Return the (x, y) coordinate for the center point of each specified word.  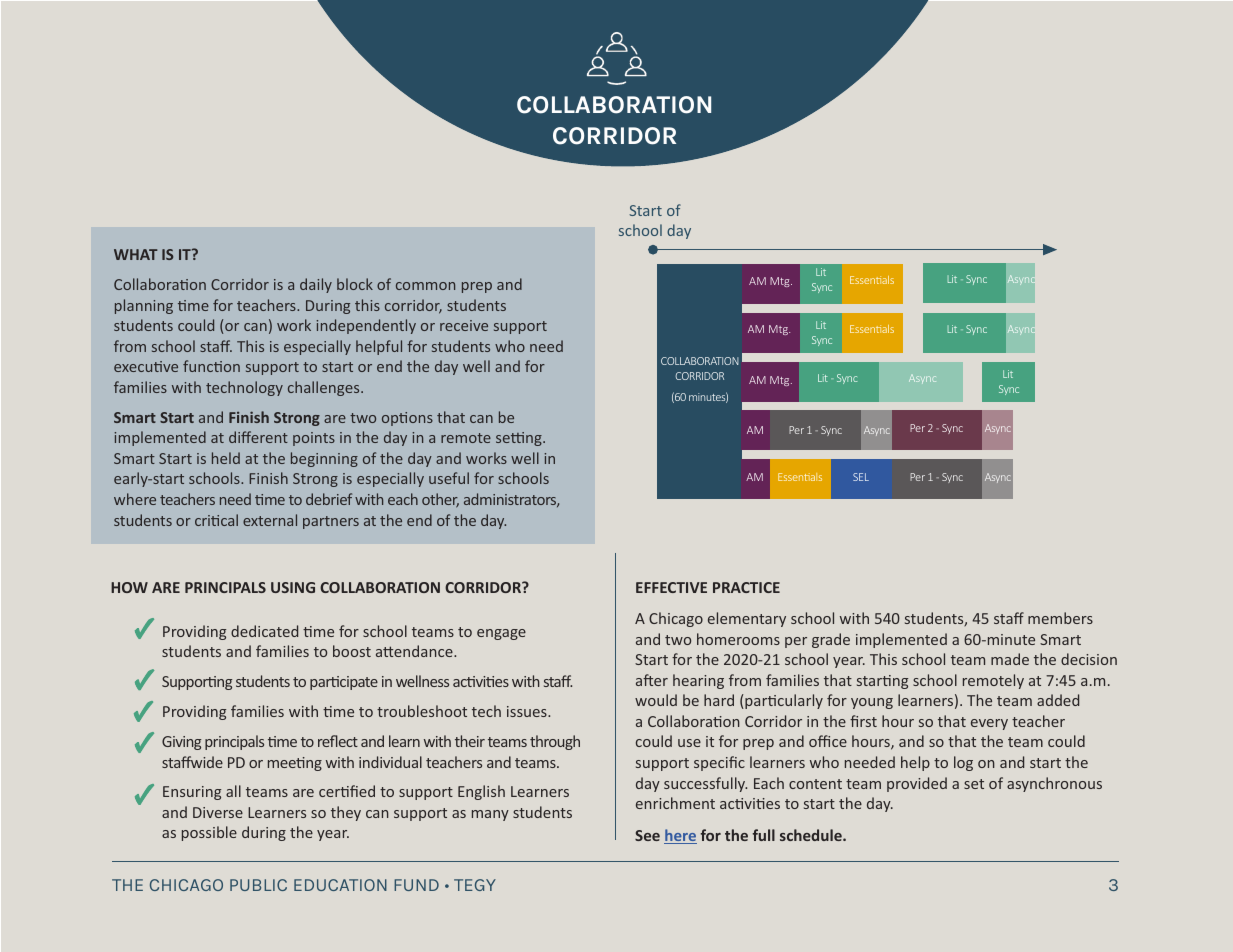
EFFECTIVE (671, 587)
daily (316, 285)
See (647, 835)
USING (293, 587)
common (425, 286)
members (1060, 618)
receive (464, 325)
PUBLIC (258, 885)
